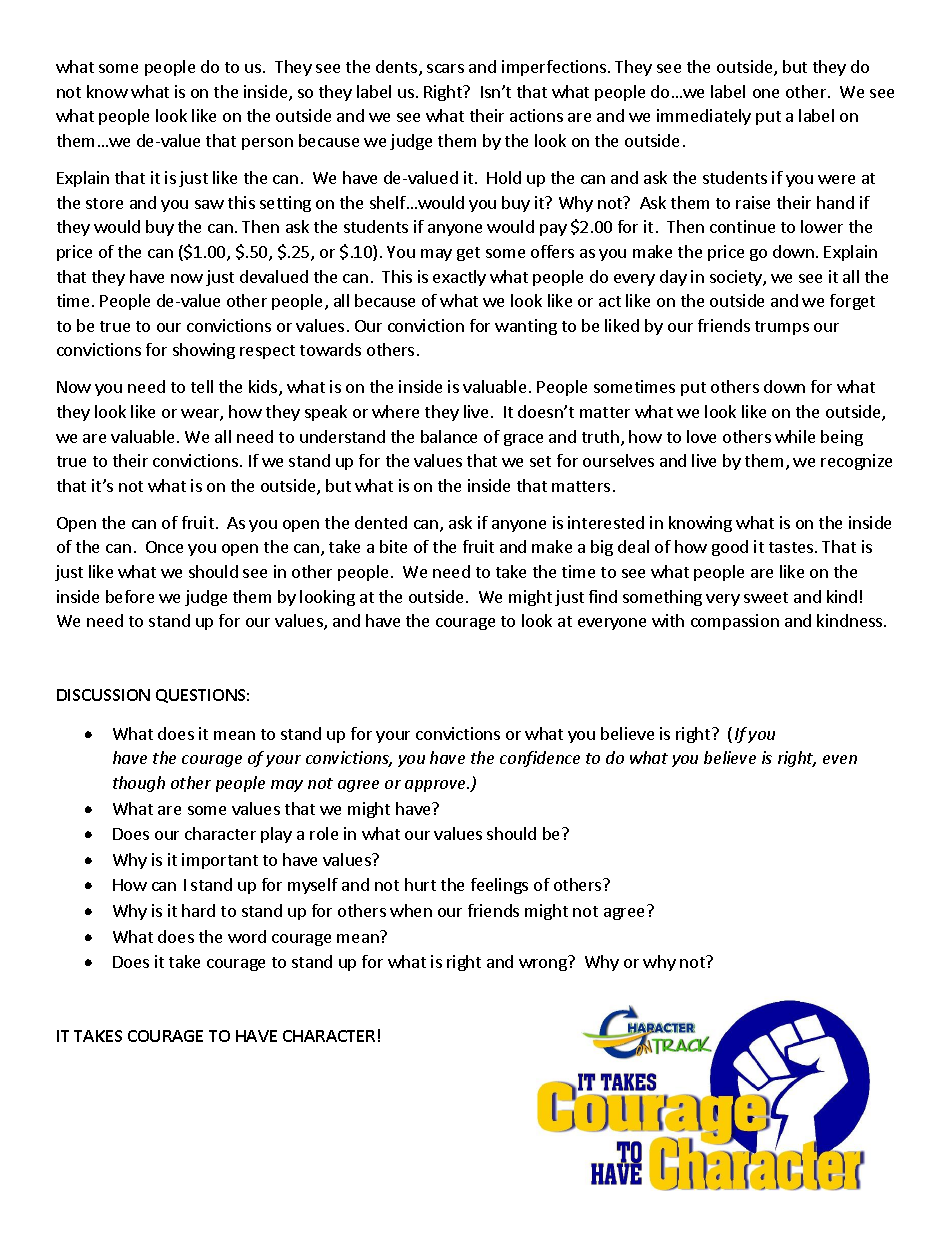 This page has height=1233, width=952. What do you see at coordinates (437, 786) in the page?
I see `approve` at bounding box center [437, 786].
